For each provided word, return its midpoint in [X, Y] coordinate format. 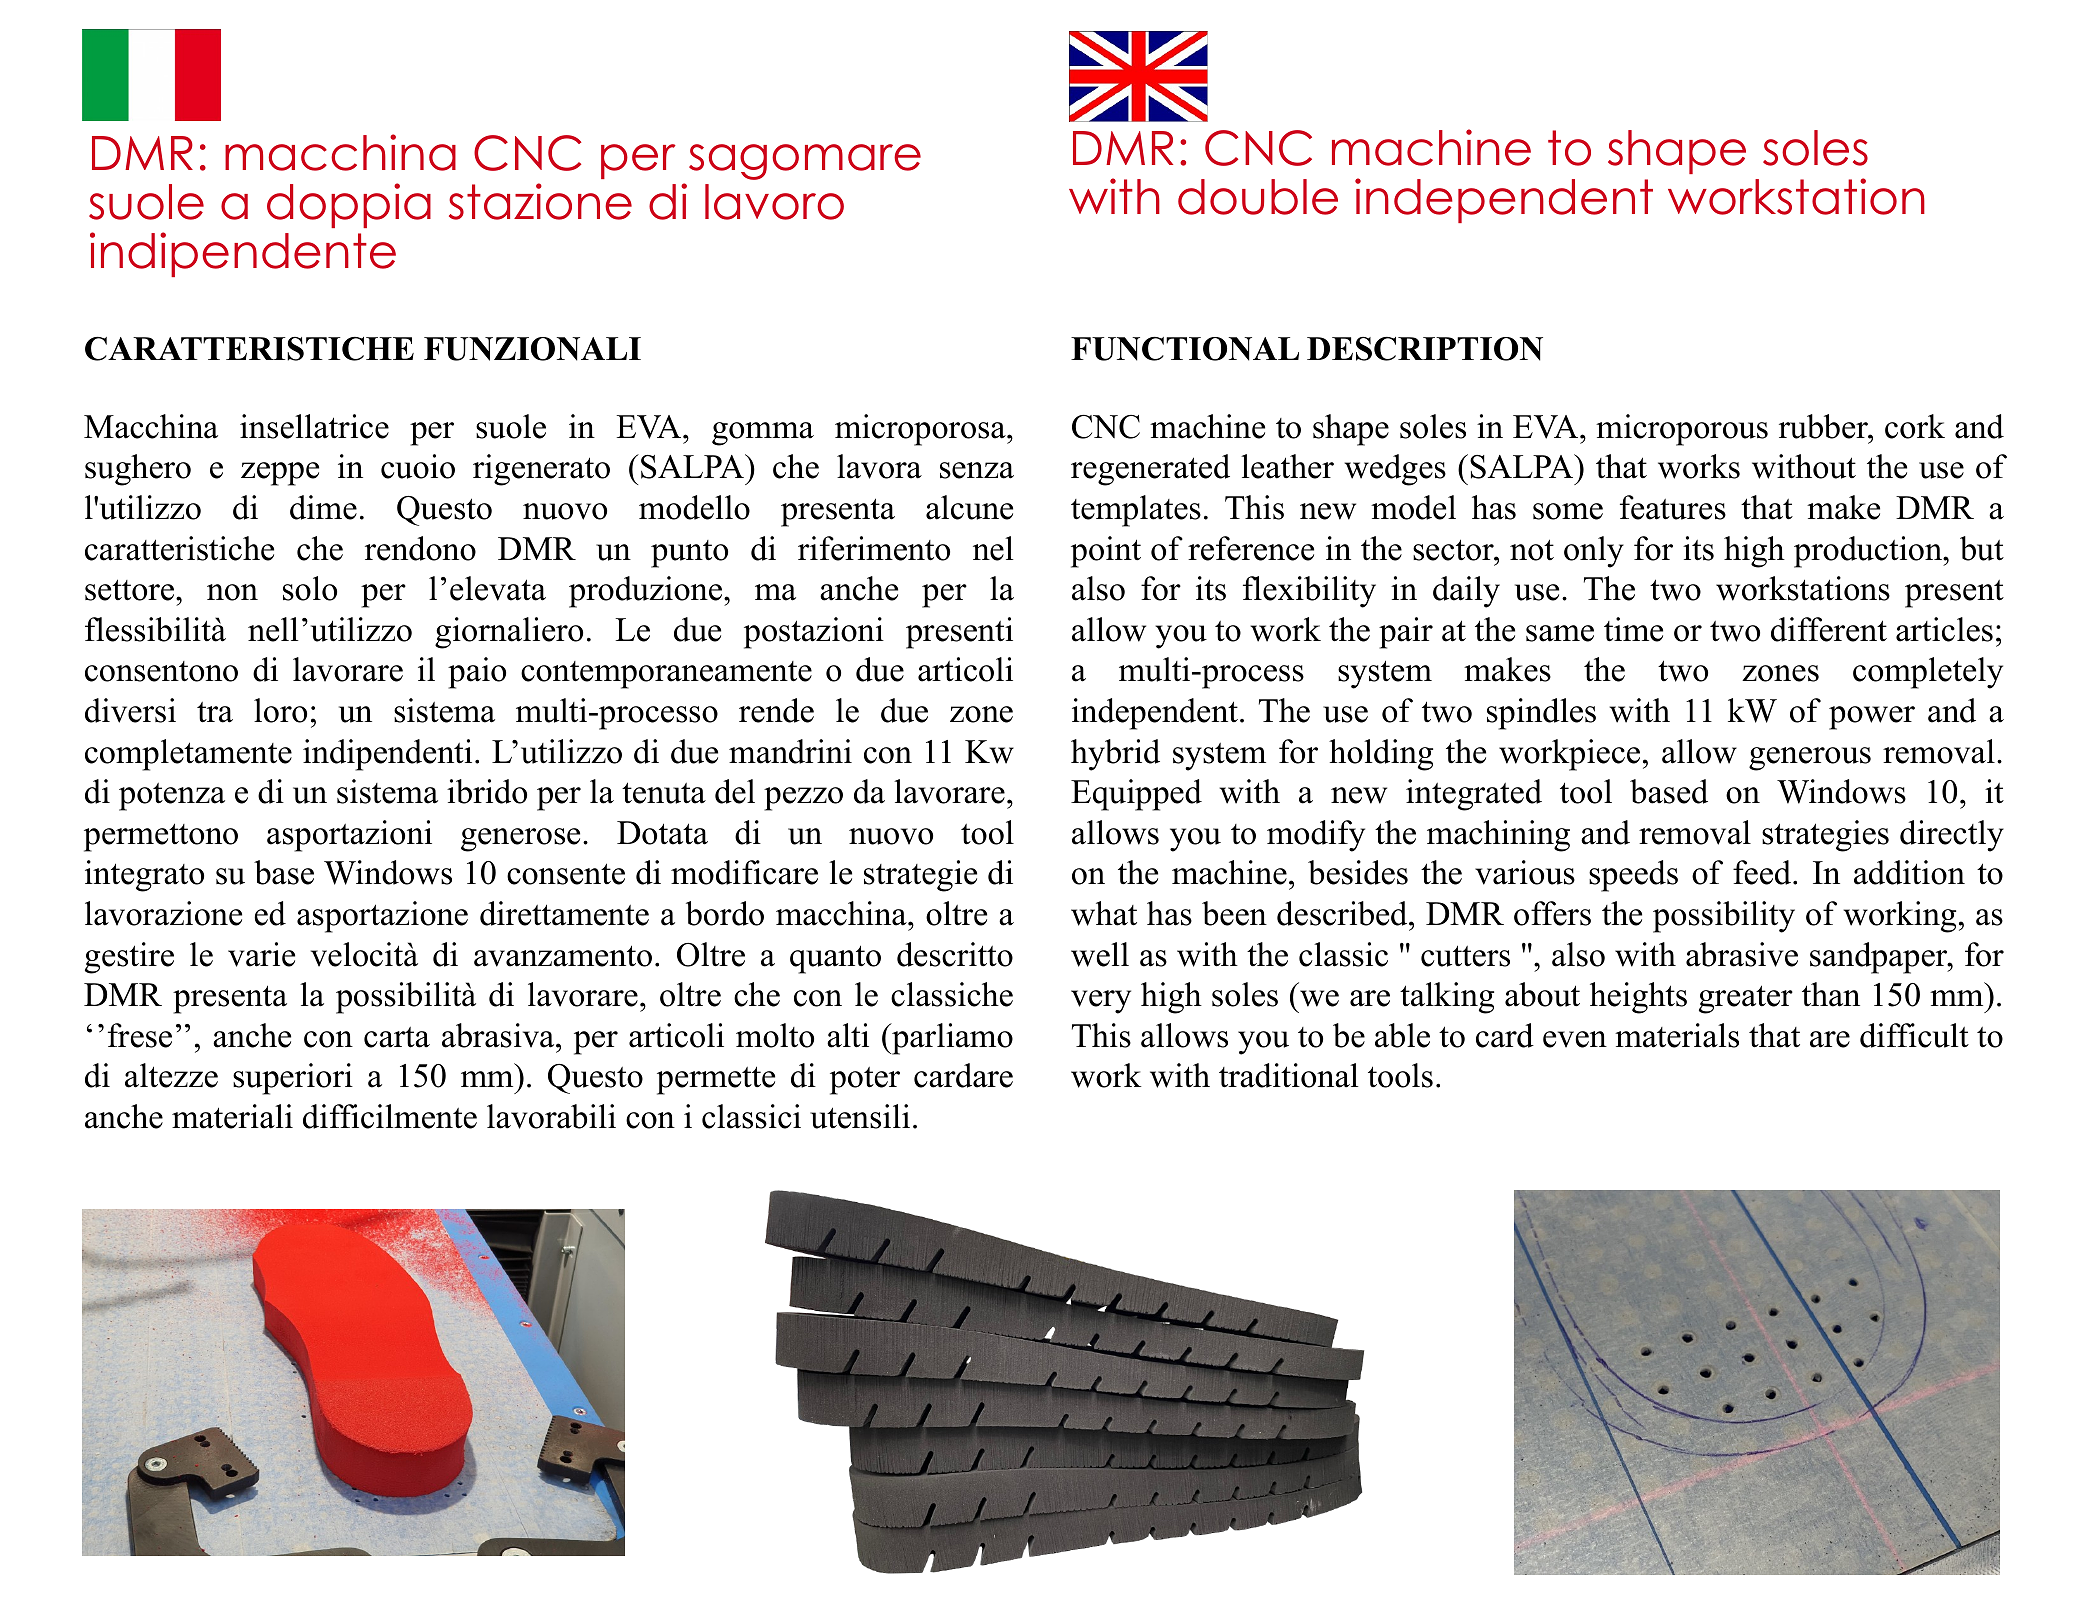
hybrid [1115, 755]
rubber [1824, 426]
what [1104, 913]
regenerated [1150, 470]
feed [1763, 872]
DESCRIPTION [1425, 349]
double [1258, 197]
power [1872, 718]
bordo [725, 913]
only [1594, 552]
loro [280, 710]
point [1106, 552]
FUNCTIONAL [1185, 349]
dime [323, 507]
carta [397, 1037]
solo [310, 588]
